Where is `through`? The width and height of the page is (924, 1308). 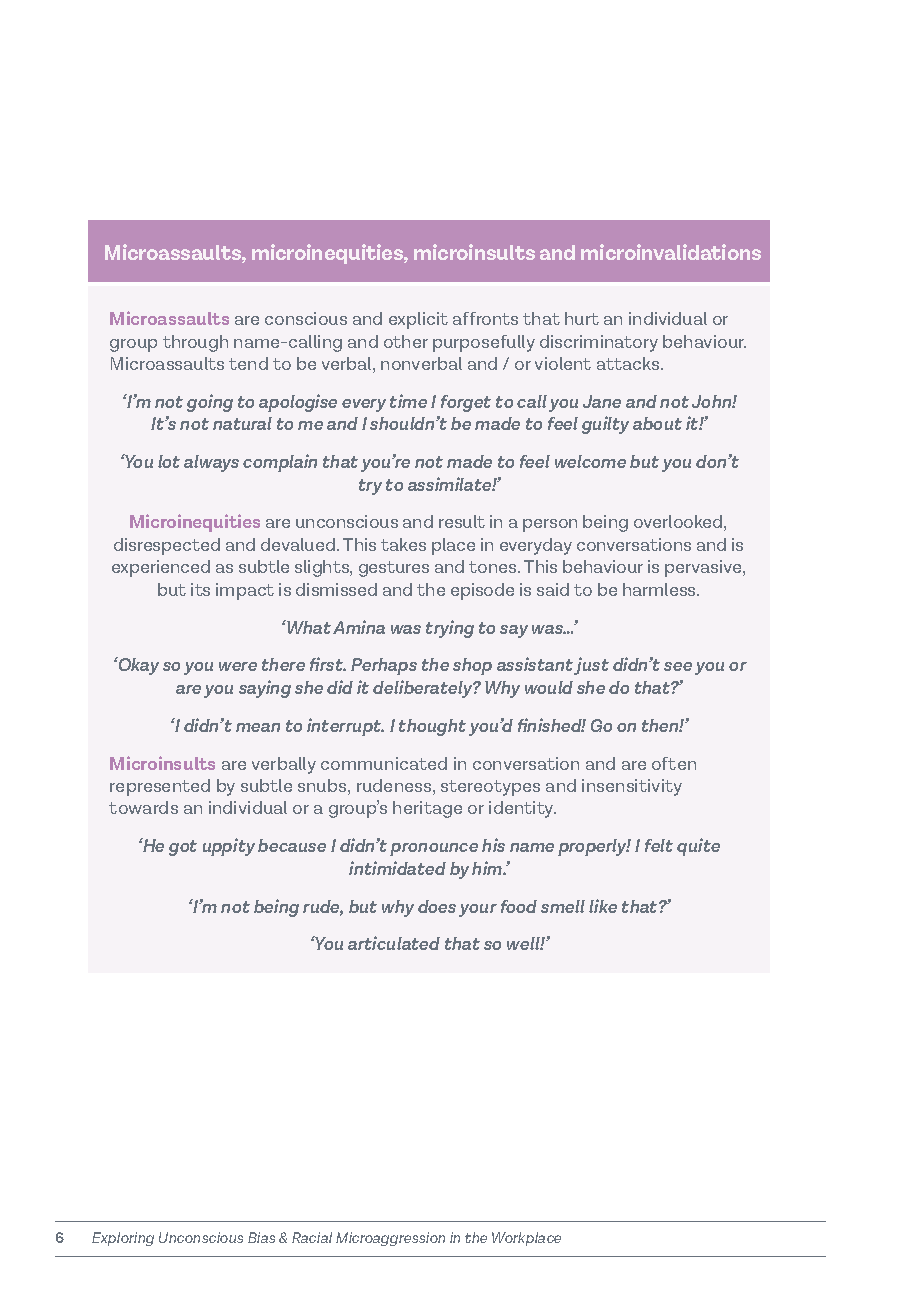 through is located at coordinates (195, 343).
